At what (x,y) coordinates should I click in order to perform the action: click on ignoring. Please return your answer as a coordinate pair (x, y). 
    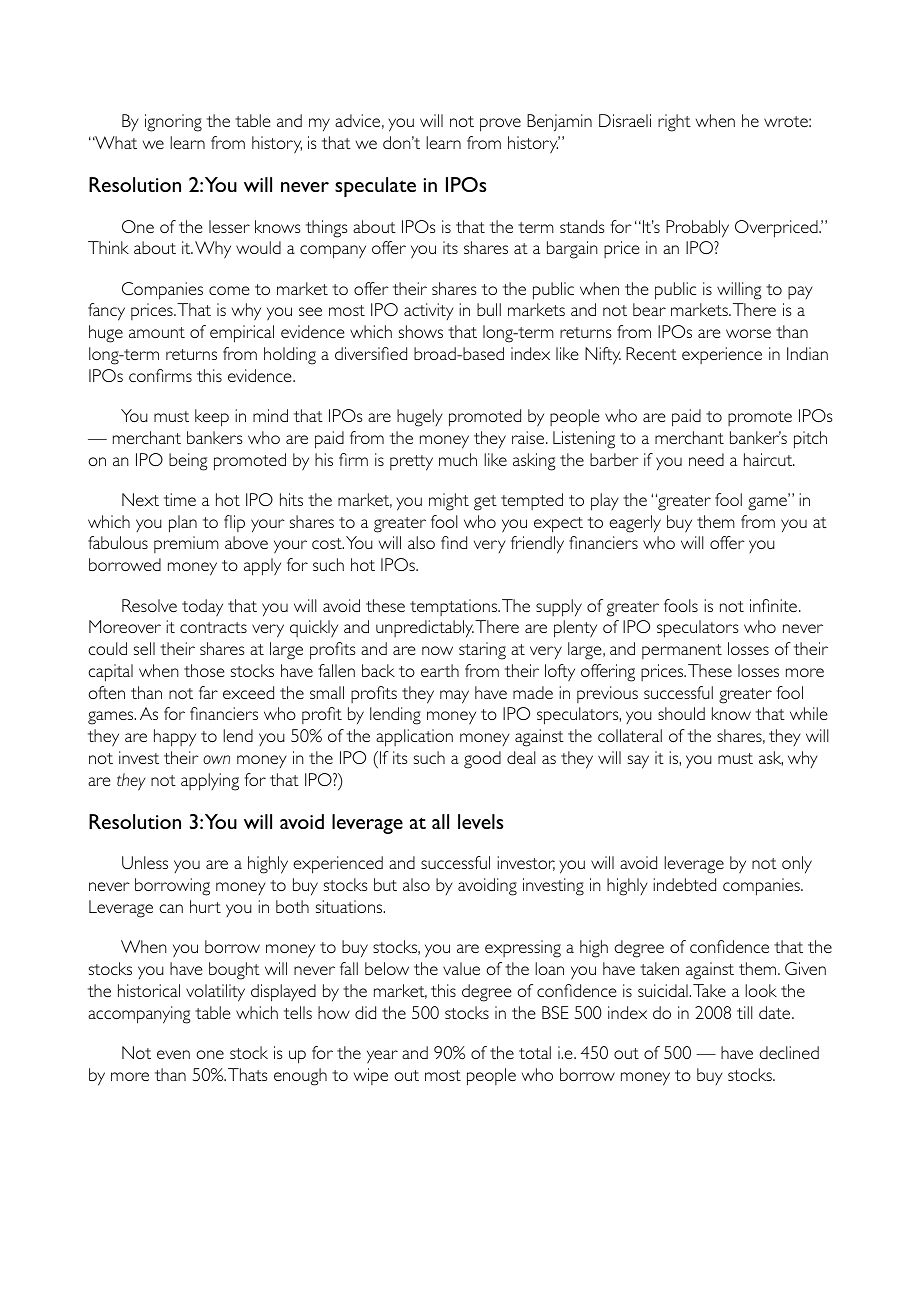
    Looking at the image, I should click on (173, 123).
